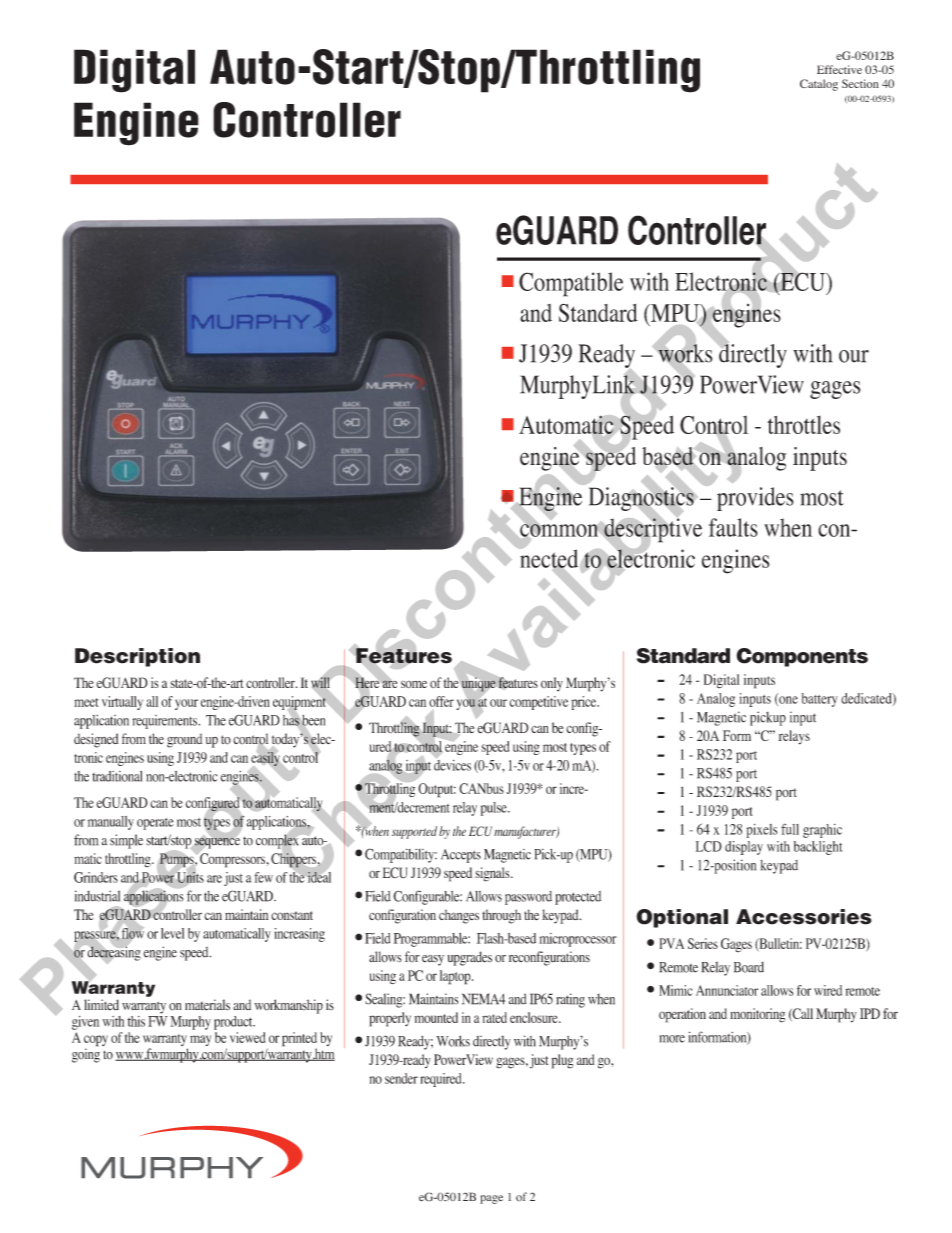  What do you see at coordinates (802, 657) in the image?
I see `Components` at bounding box center [802, 657].
